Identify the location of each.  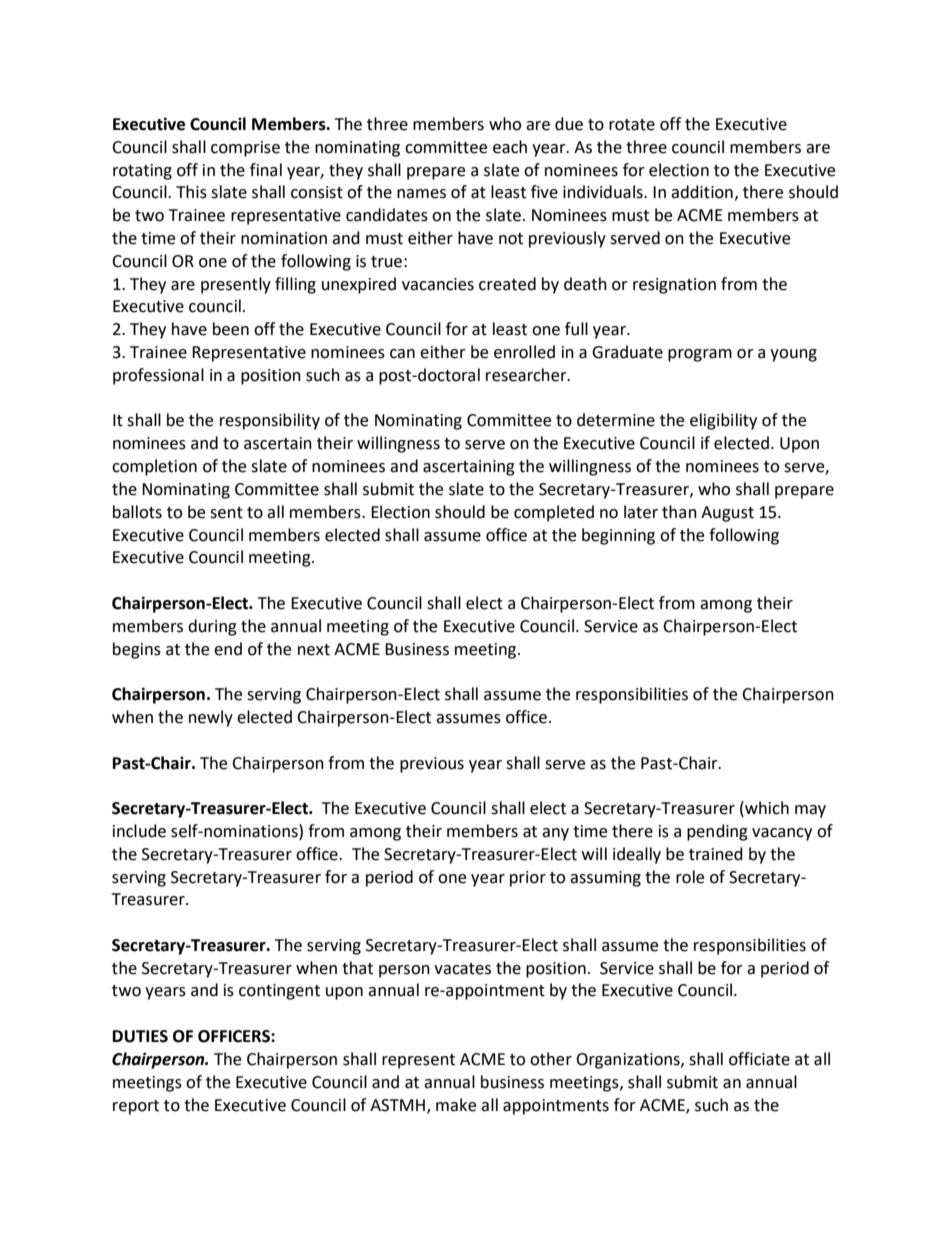
(510, 147).
